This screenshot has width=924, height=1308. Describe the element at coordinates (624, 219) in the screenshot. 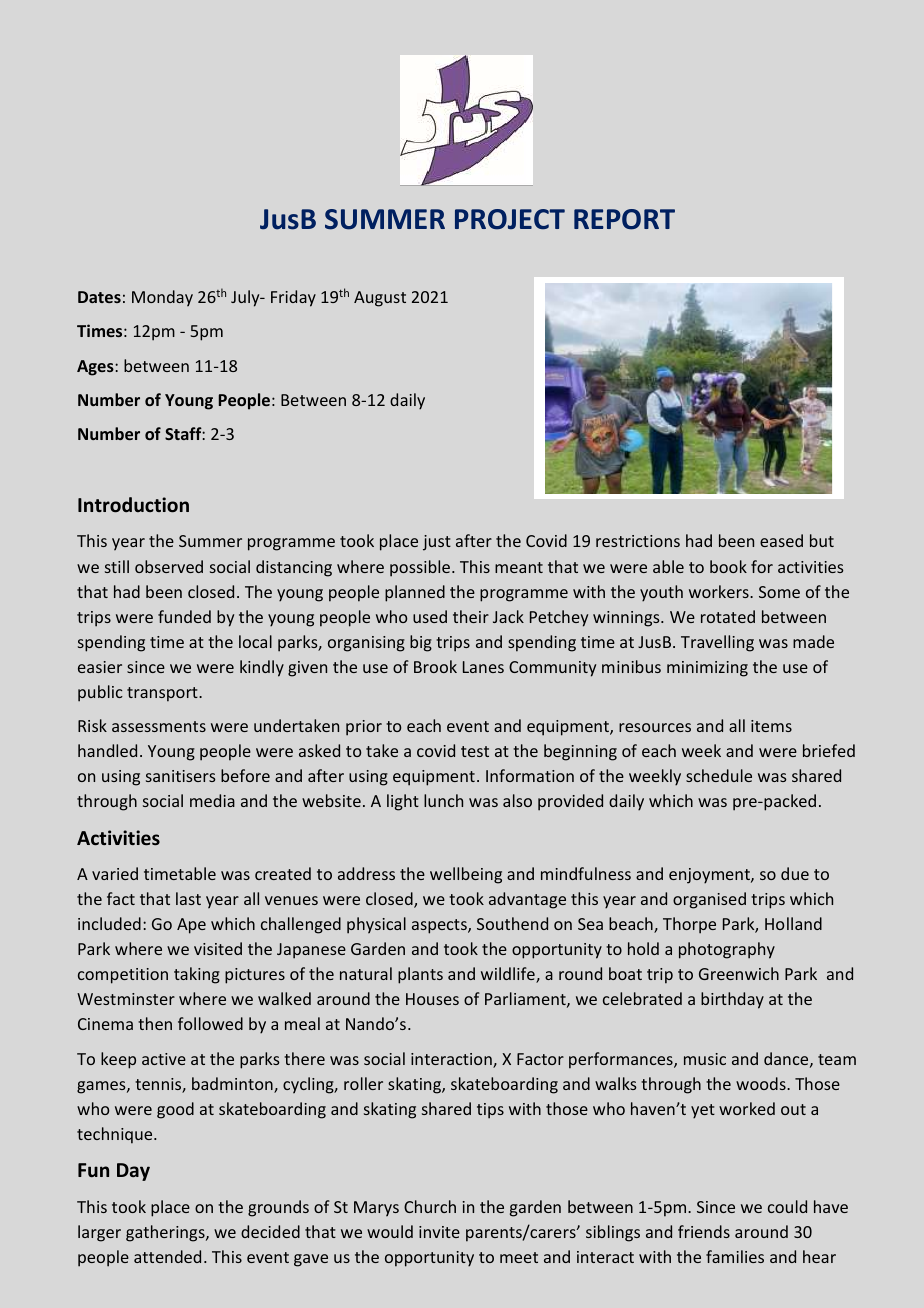

I see `REPORT` at that location.
